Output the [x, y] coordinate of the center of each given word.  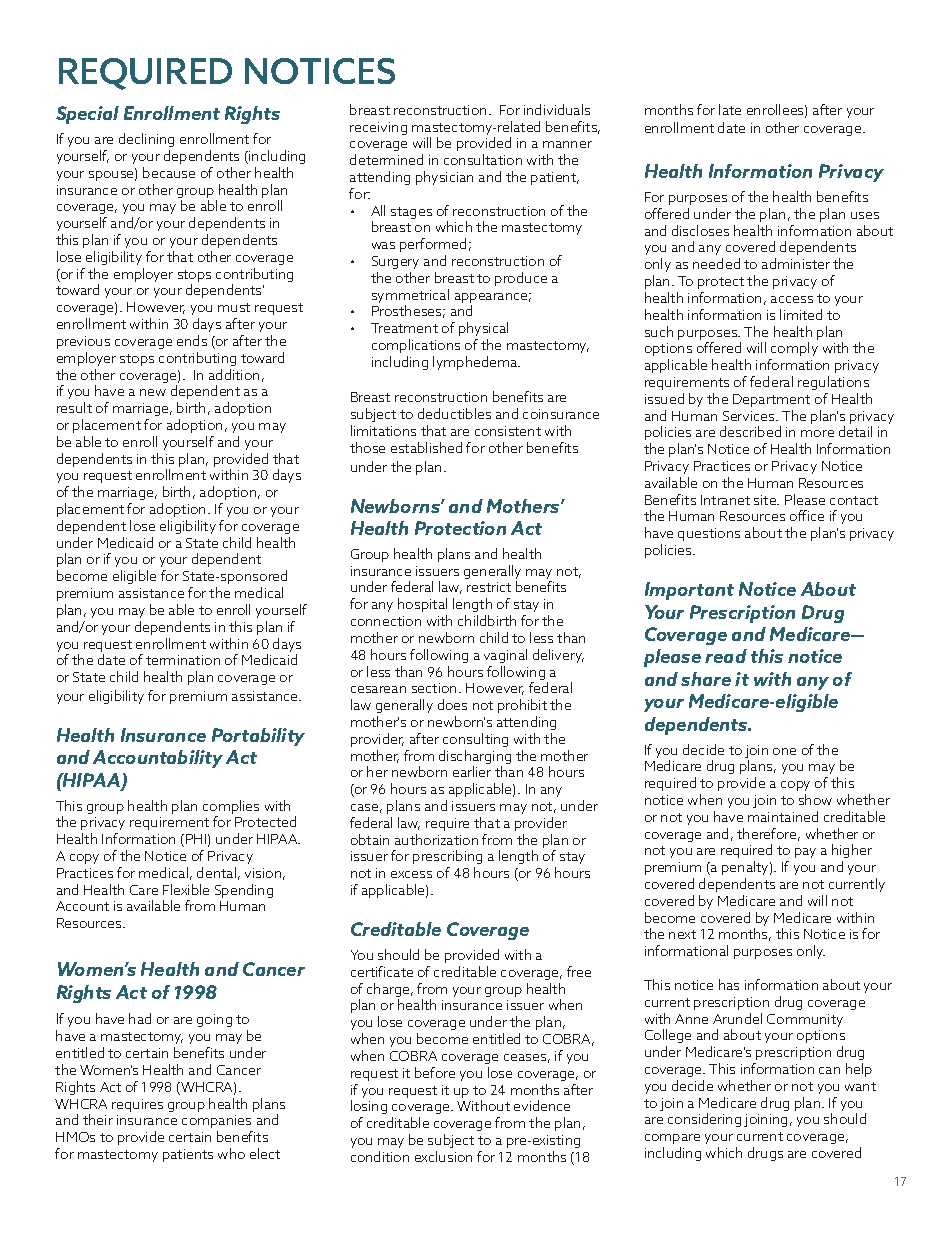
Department [771, 400]
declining [146, 140]
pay [805, 853]
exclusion [443, 1156]
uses [865, 215]
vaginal [505, 656]
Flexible [186, 889]
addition [234, 374]
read [726, 656]
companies [216, 1121]
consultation [483, 159]
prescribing [447, 859]
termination [183, 660]
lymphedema [476, 363]
